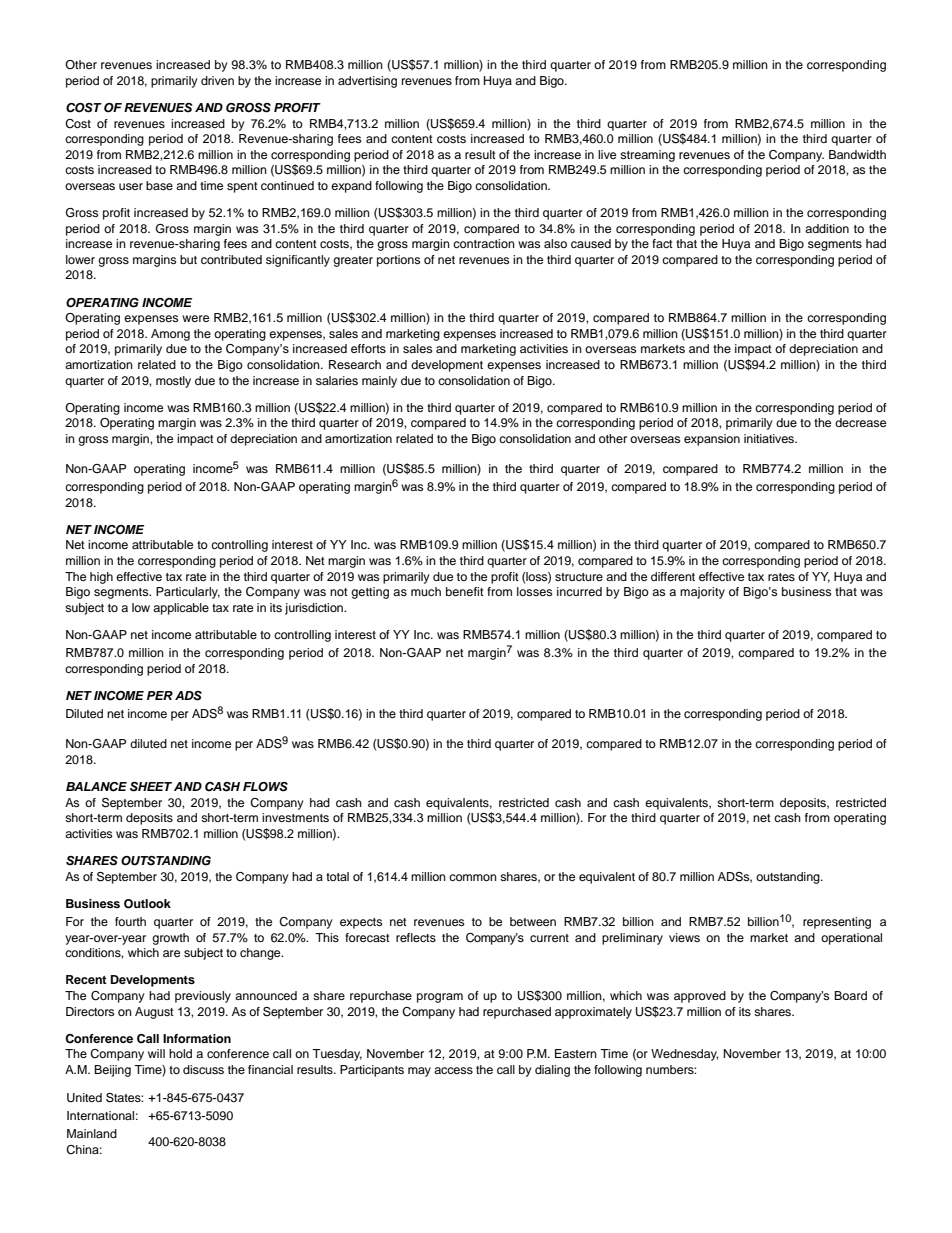  Describe the element at coordinates (217, 80) in the page. I see `driven` at that location.
